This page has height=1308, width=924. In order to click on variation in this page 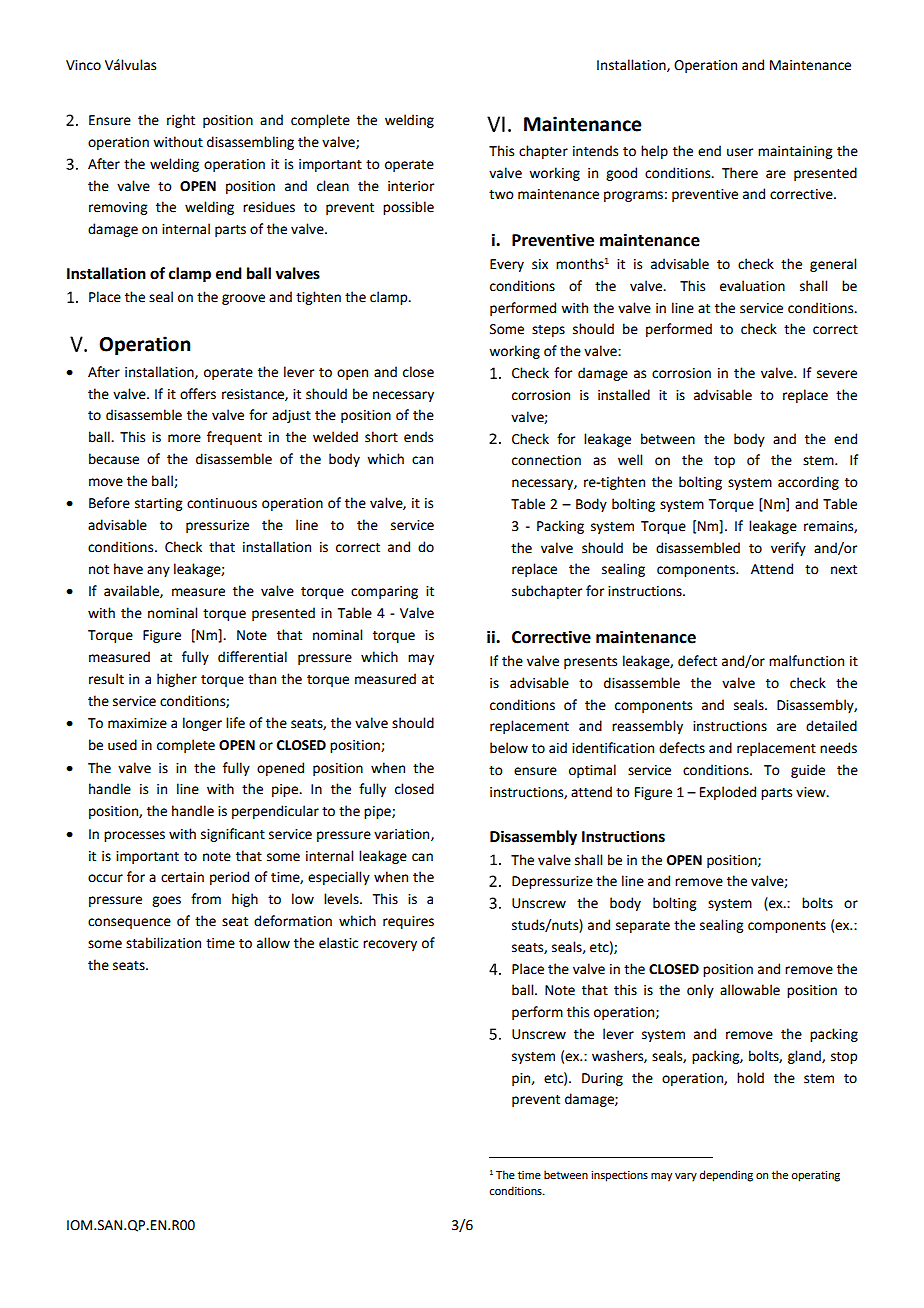, I will do `click(403, 835)`.
